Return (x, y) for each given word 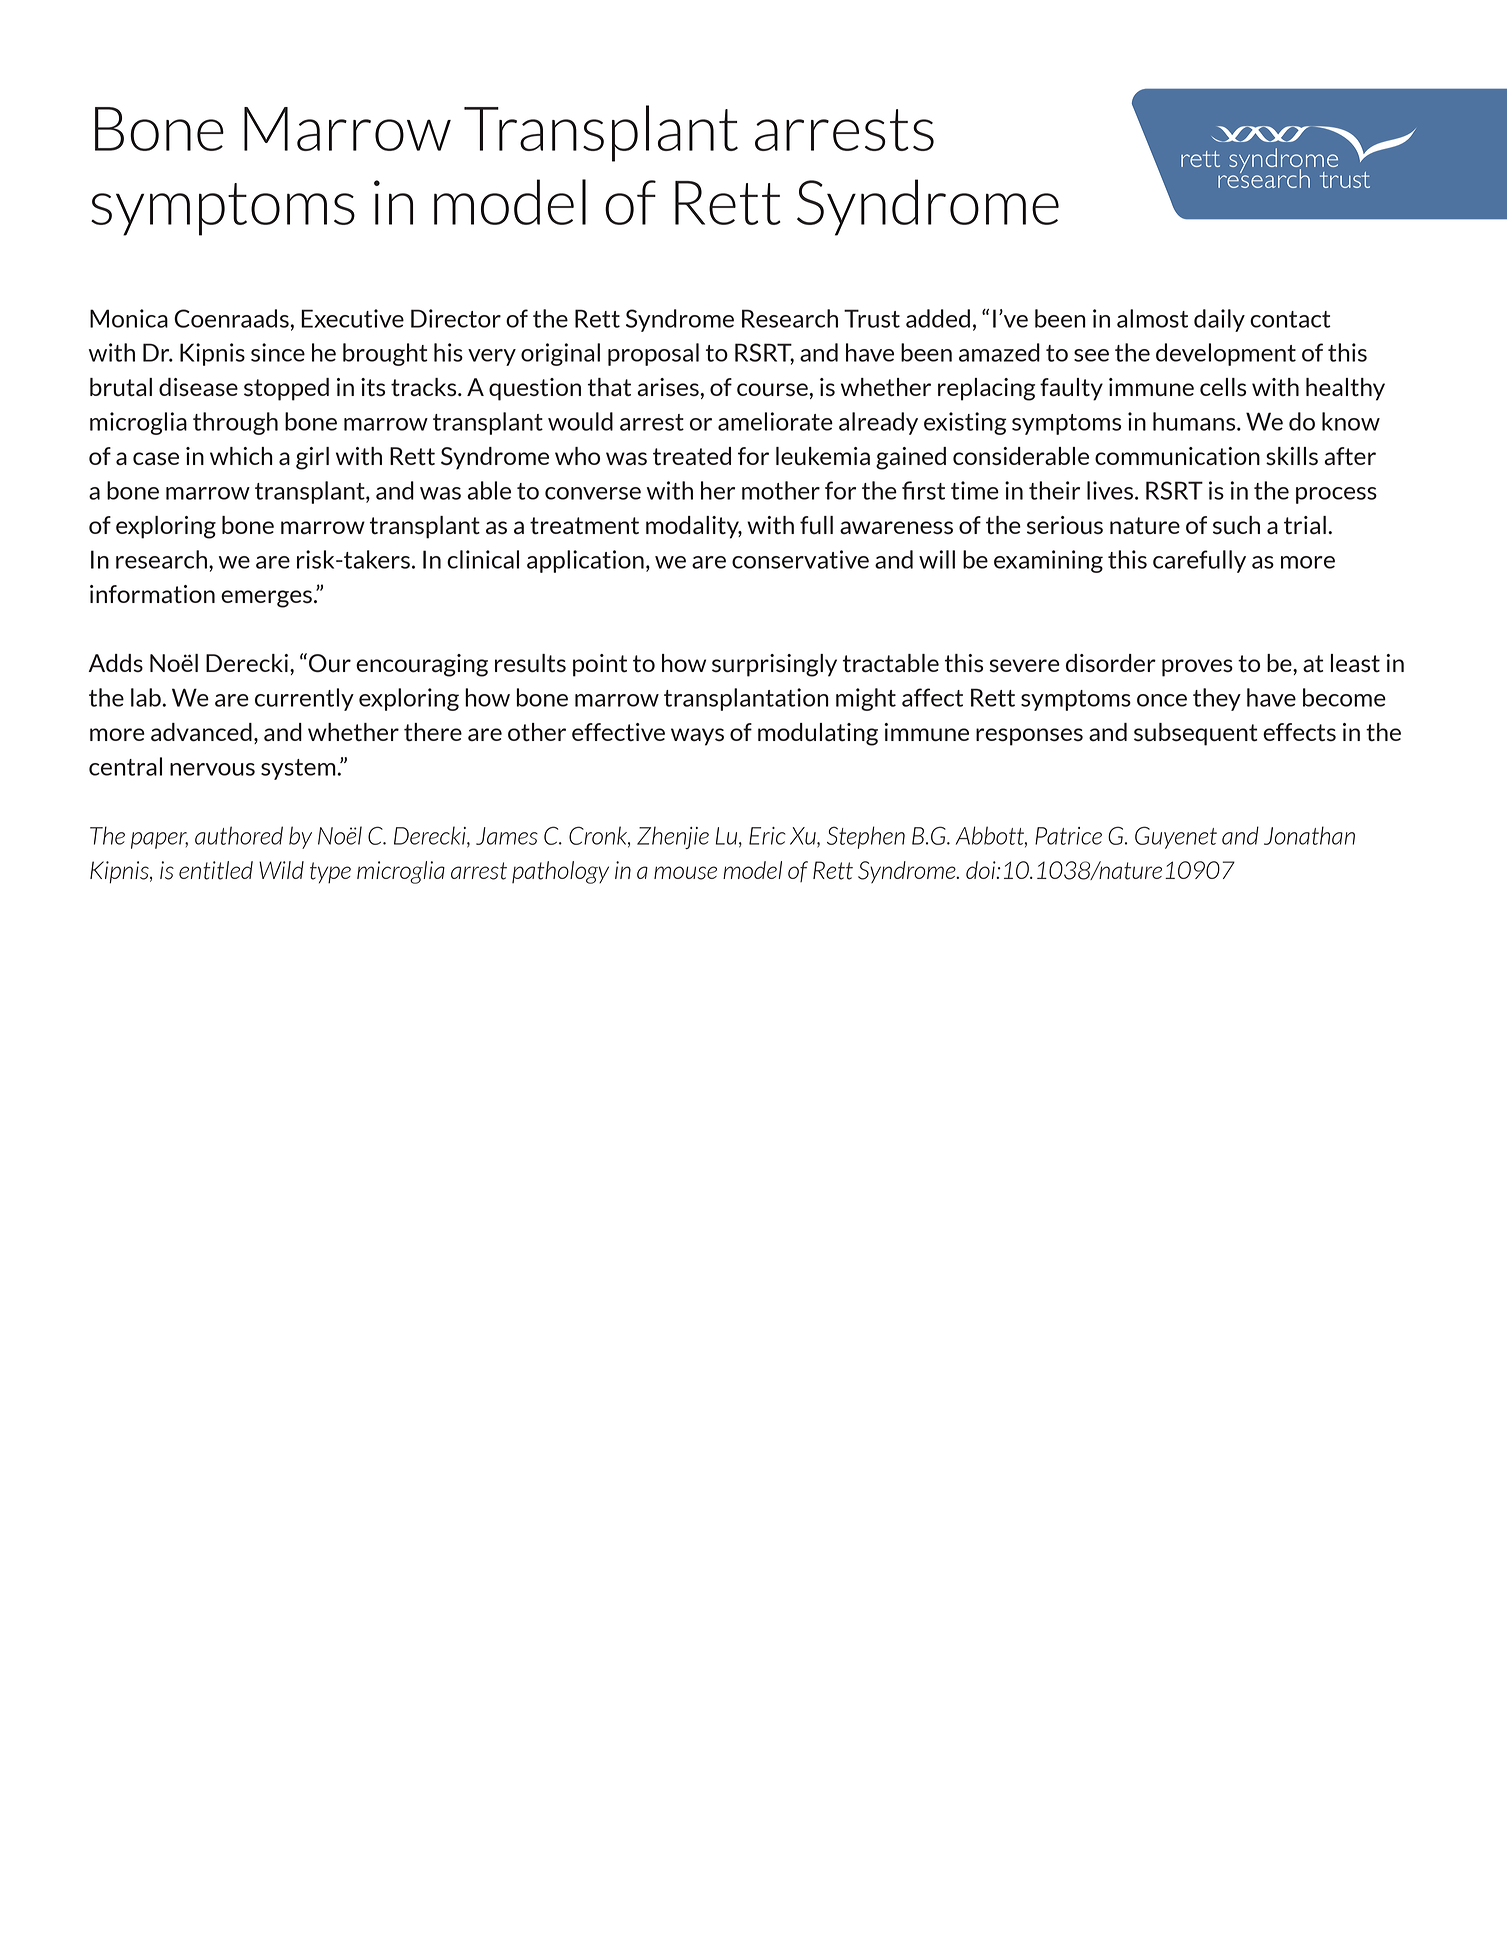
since (278, 352)
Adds (115, 663)
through (235, 423)
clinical (483, 559)
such (1236, 525)
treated (692, 456)
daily (1219, 320)
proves (1197, 668)
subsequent (1195, 734)
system (299, 769)
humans (1195, 421)
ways (697, 737)
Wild (281, 870)
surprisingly (774, 665)
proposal (653, 354)
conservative (800, 559)
